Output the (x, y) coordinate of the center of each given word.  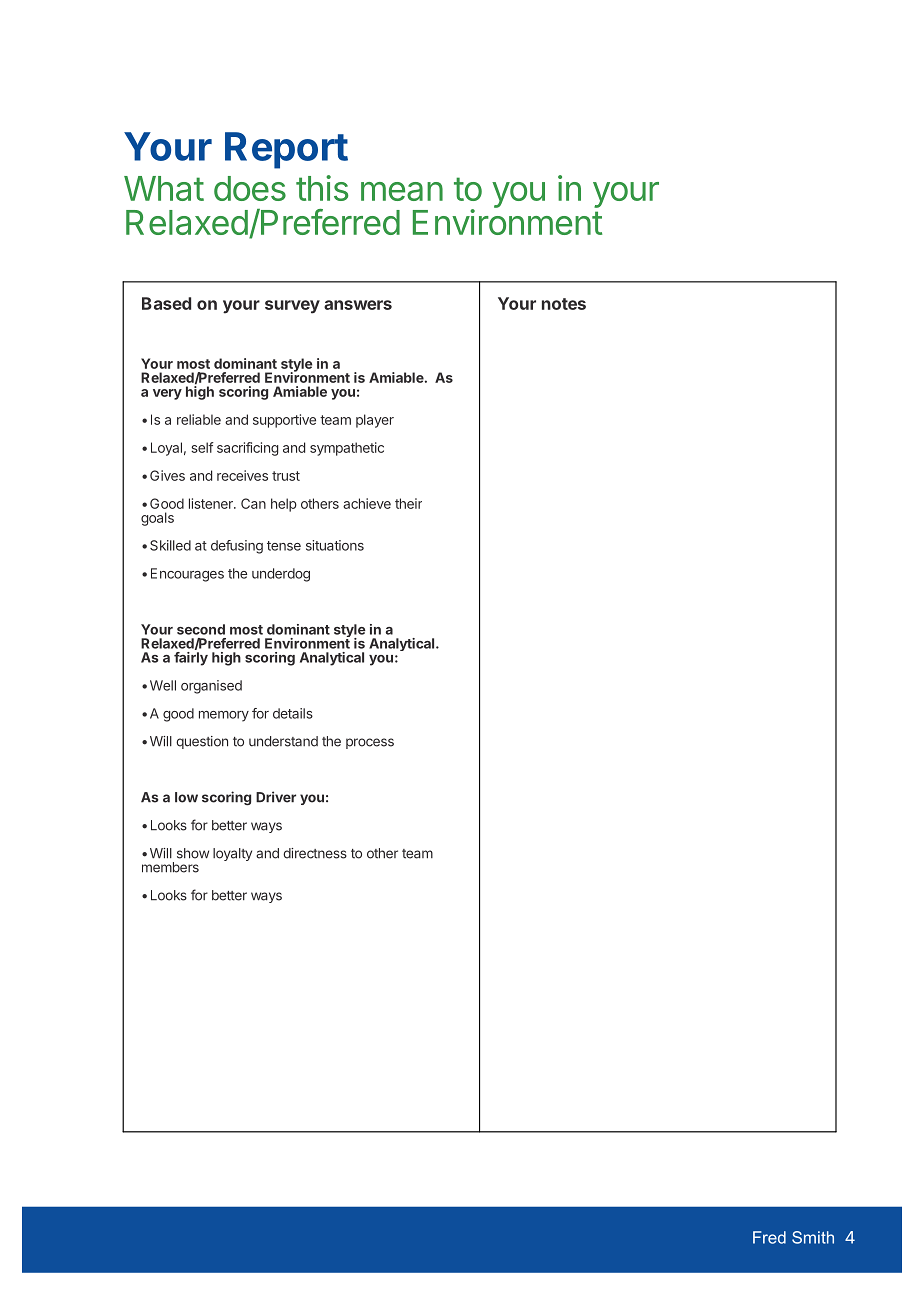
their (408, 503)
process (370, 743)
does (250, 188)
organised (211, 687)
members (170, 867)
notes (564, 304)
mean (402, 191)
